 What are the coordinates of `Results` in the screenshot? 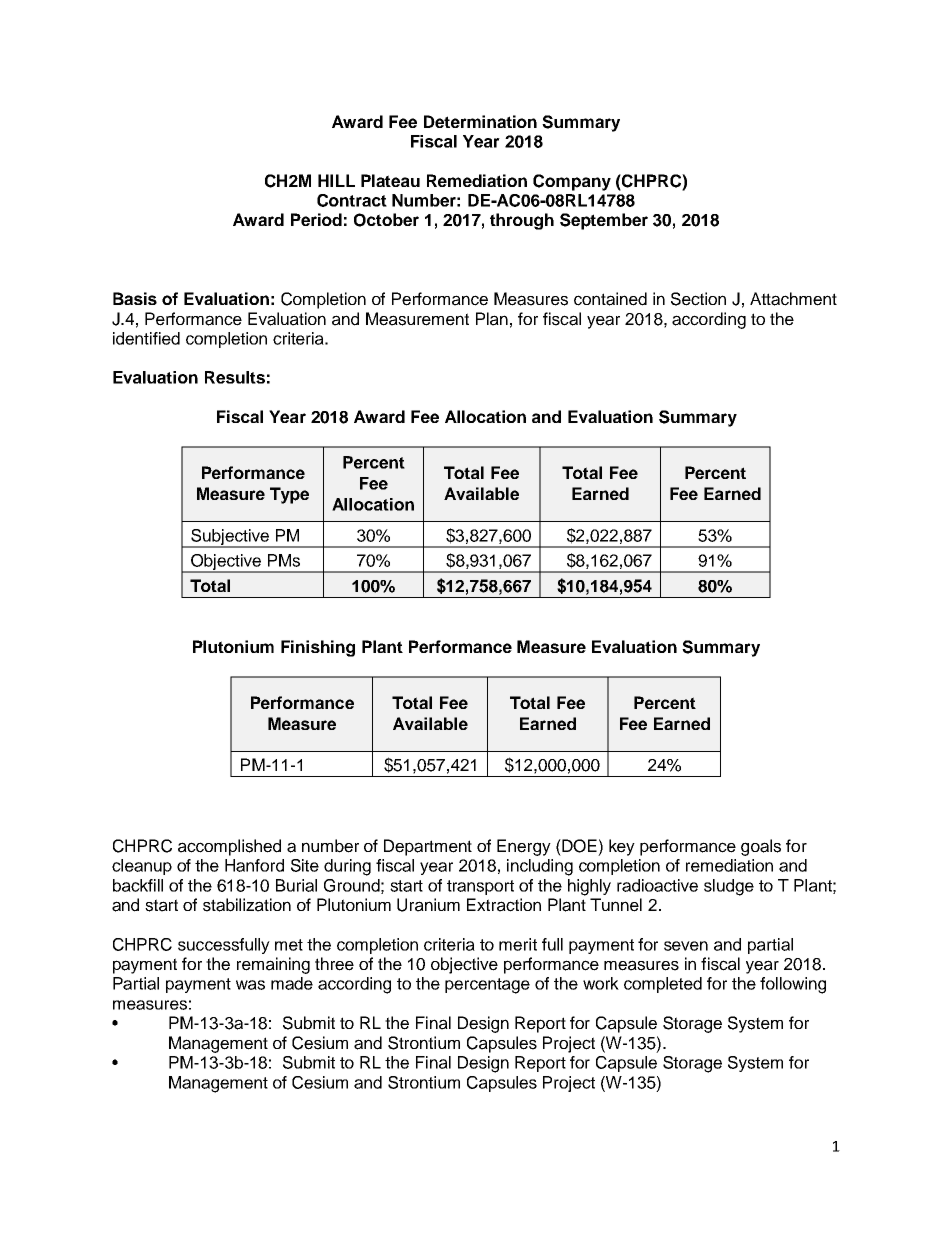 It's located at (235, 377).
